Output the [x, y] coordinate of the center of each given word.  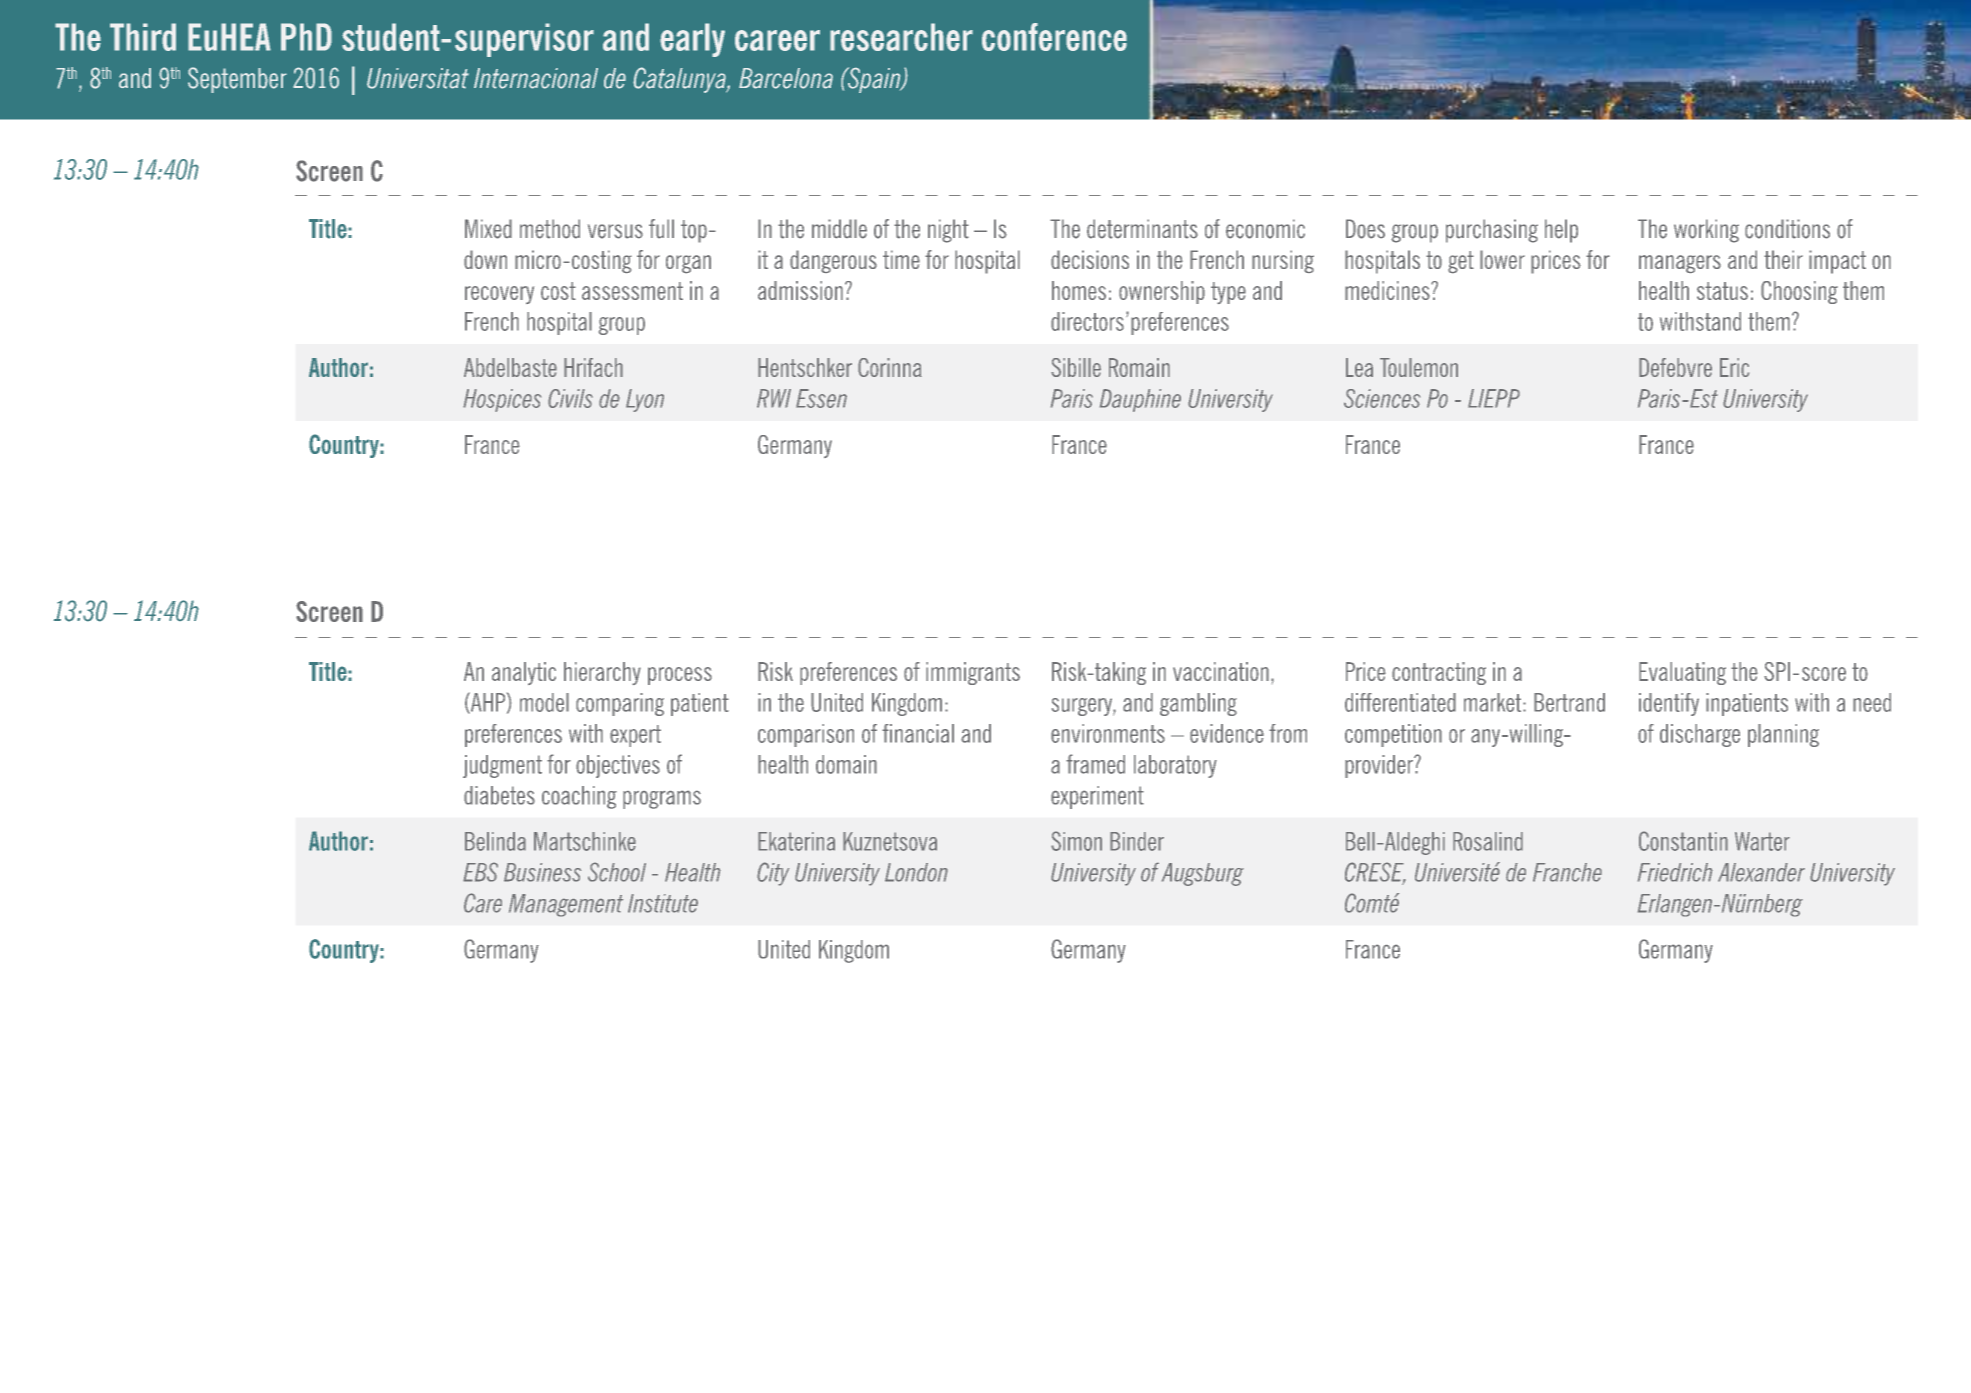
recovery [499, 295]
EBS [480, 872]
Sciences [1382, 398]
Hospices [502, 400]
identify [1669, 704]
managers [1680, 264]
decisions [1090, 259]
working [1706, 231]
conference [1054, 37]
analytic [524, 673]
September [237, 80]
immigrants [973, 673]
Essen [821, 398]
